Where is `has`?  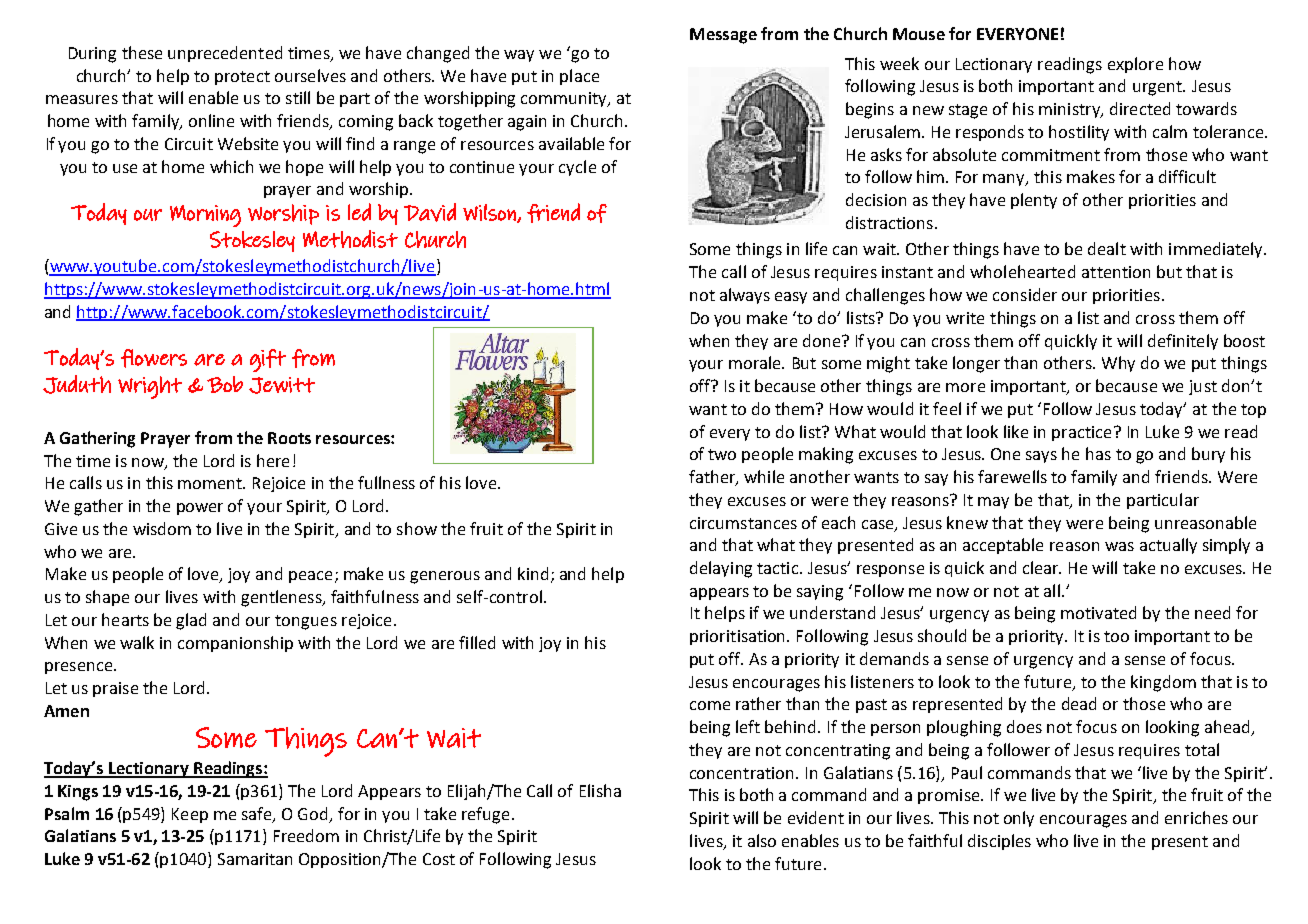 has is located at coordinates (1098, 453).
